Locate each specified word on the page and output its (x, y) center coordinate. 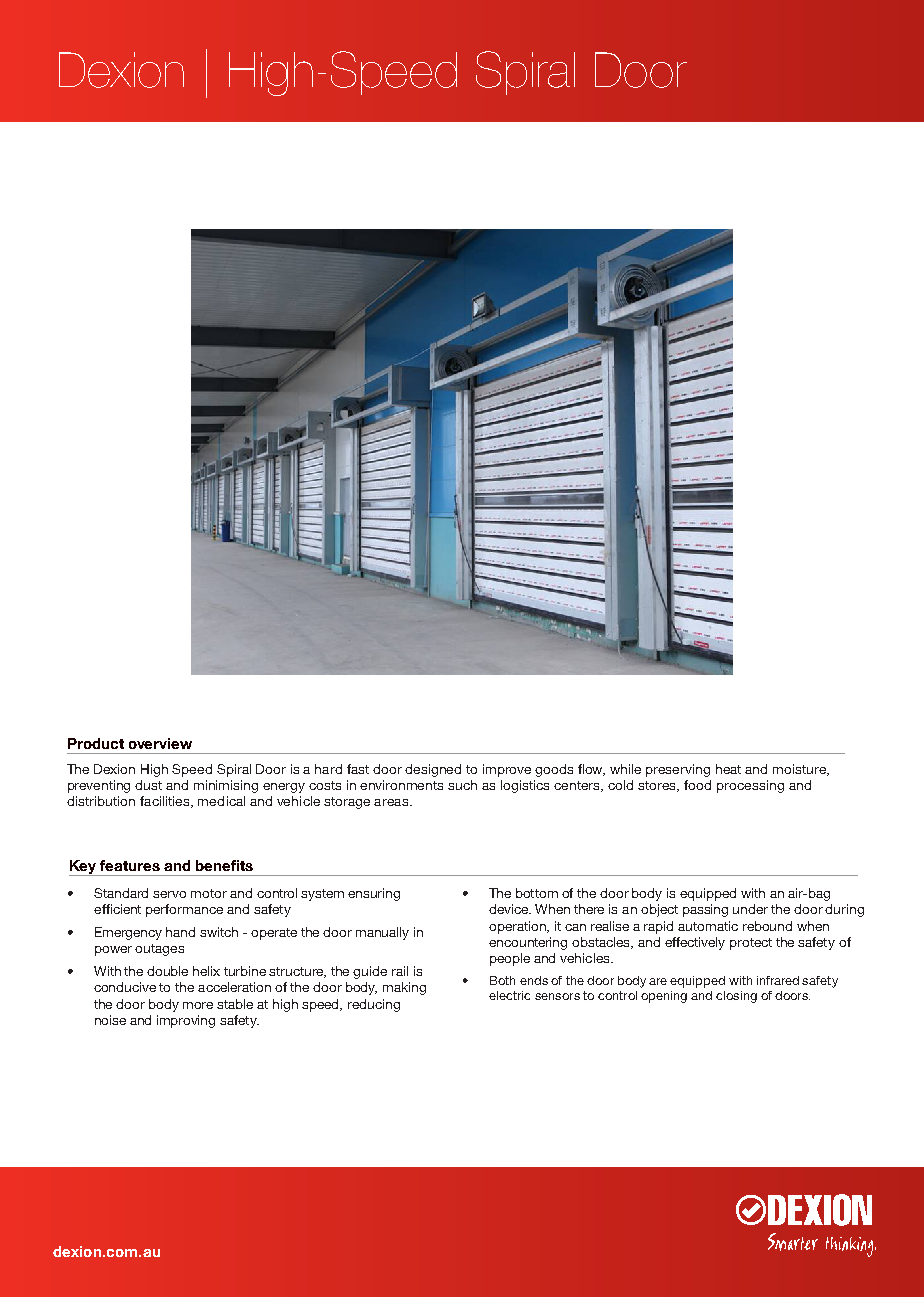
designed (433, 770)
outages (159, 950)
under (750, 909)
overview (160, 743)
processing (750, 786)
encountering (528, 943)
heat (728, 769)
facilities (166, 802)
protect (751, 944)
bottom (537, 893)
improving (186, 1021)
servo (169, 894)
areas (392, 802)
